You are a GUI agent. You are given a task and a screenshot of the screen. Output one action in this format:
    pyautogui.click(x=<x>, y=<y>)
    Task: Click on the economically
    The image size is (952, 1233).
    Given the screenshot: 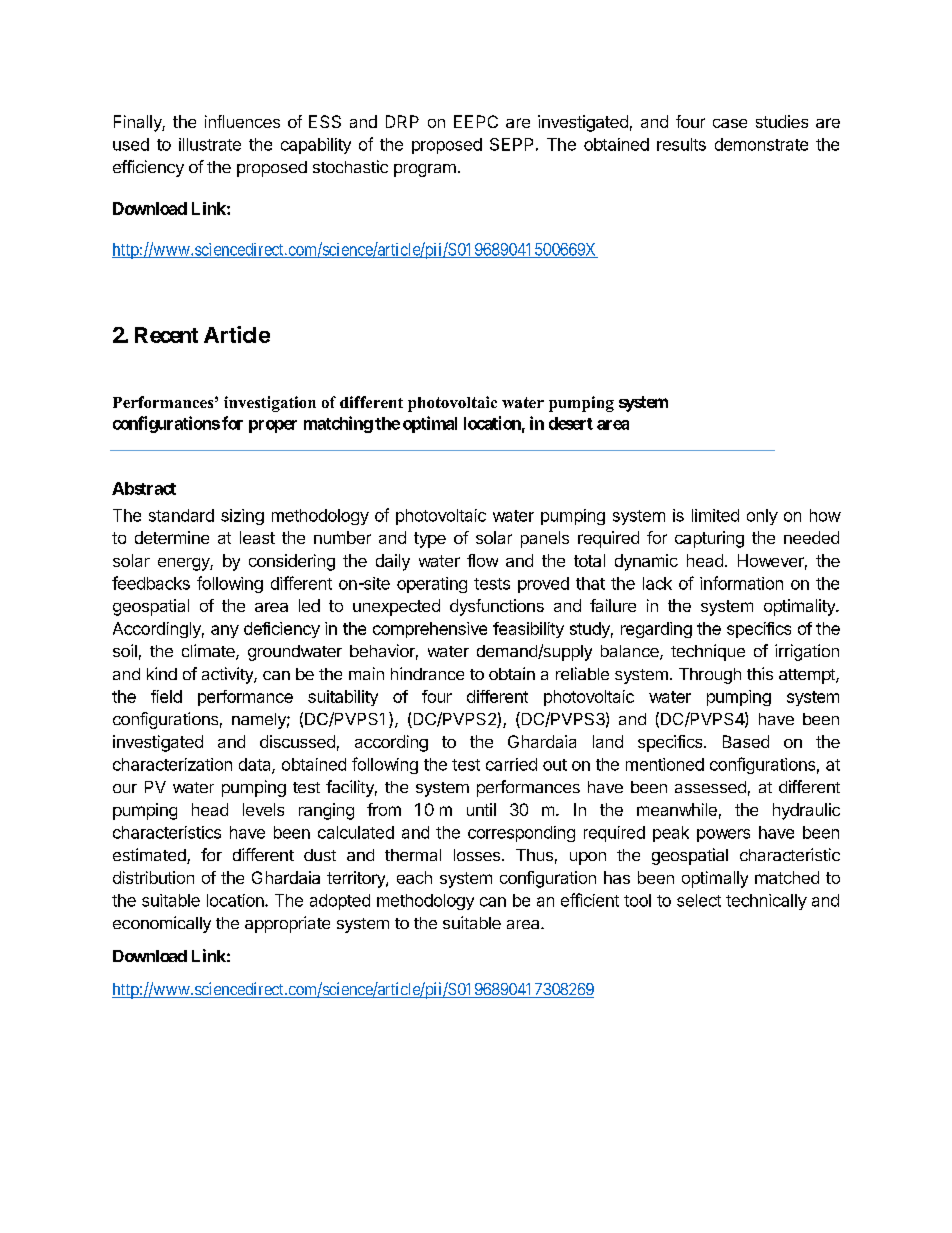 What is the action you would take?
    pyautogui.click(x=162, y=924)
